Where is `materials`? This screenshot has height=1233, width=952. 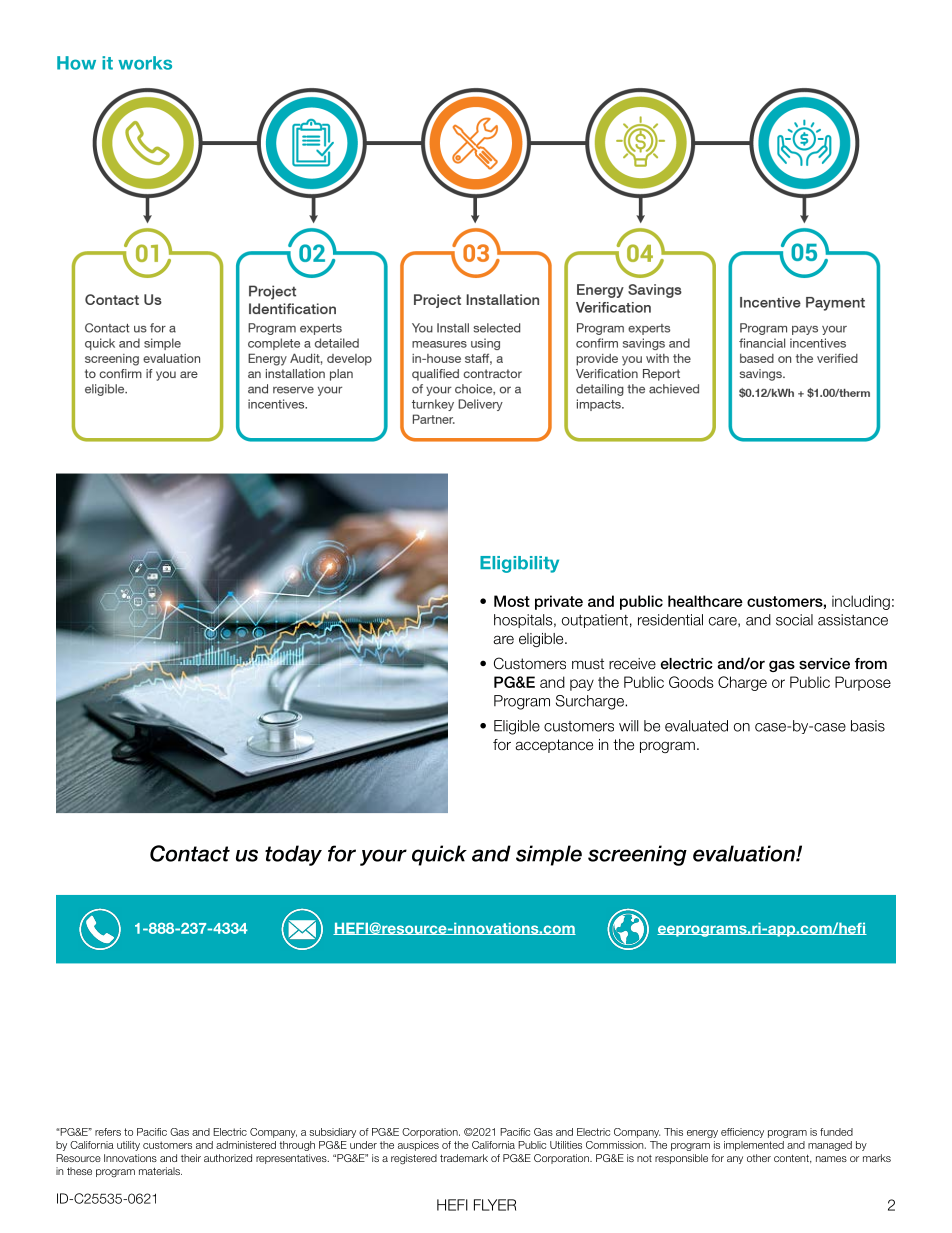
materials is located at coordinates (160, 1171).
